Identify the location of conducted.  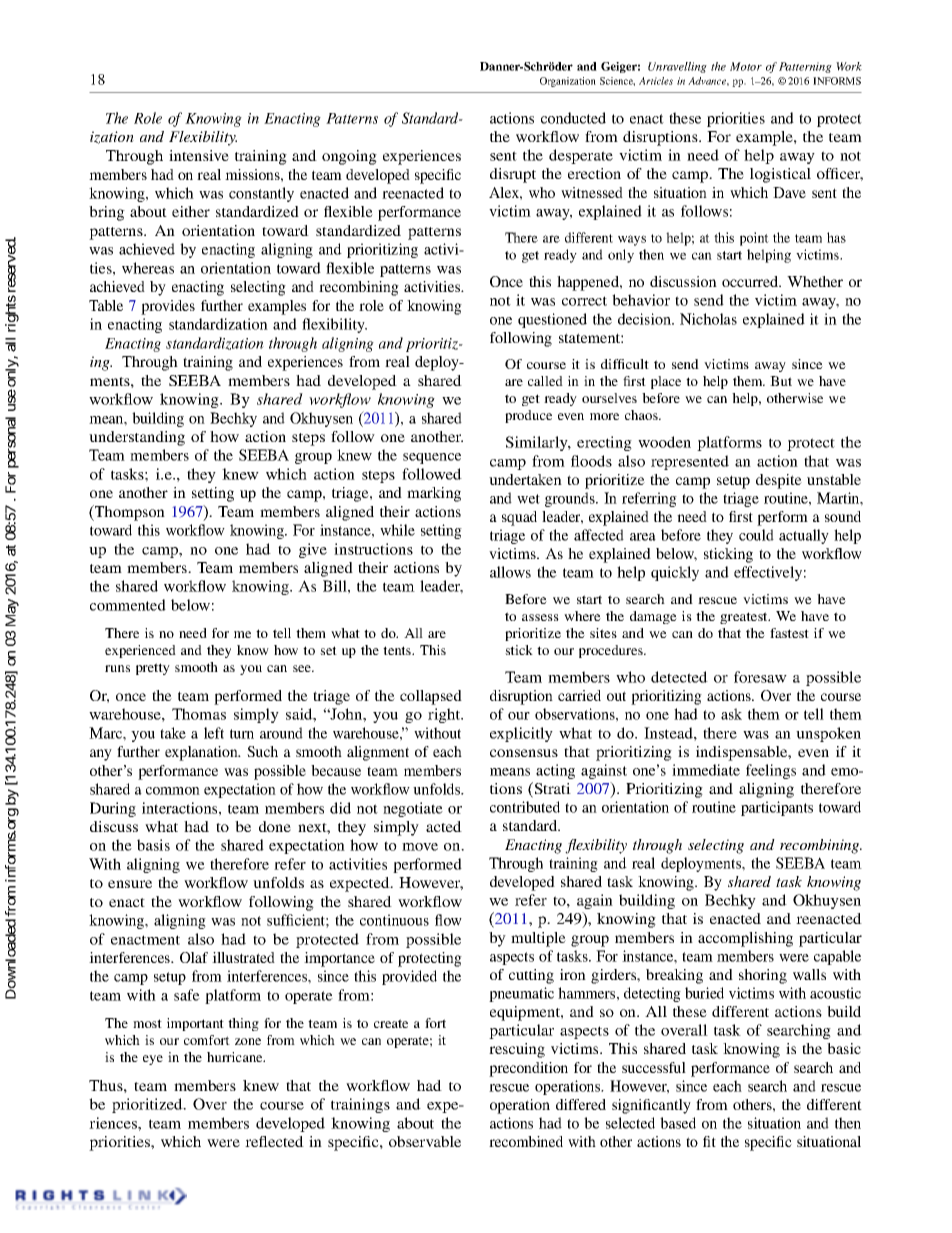
(573, 118).
